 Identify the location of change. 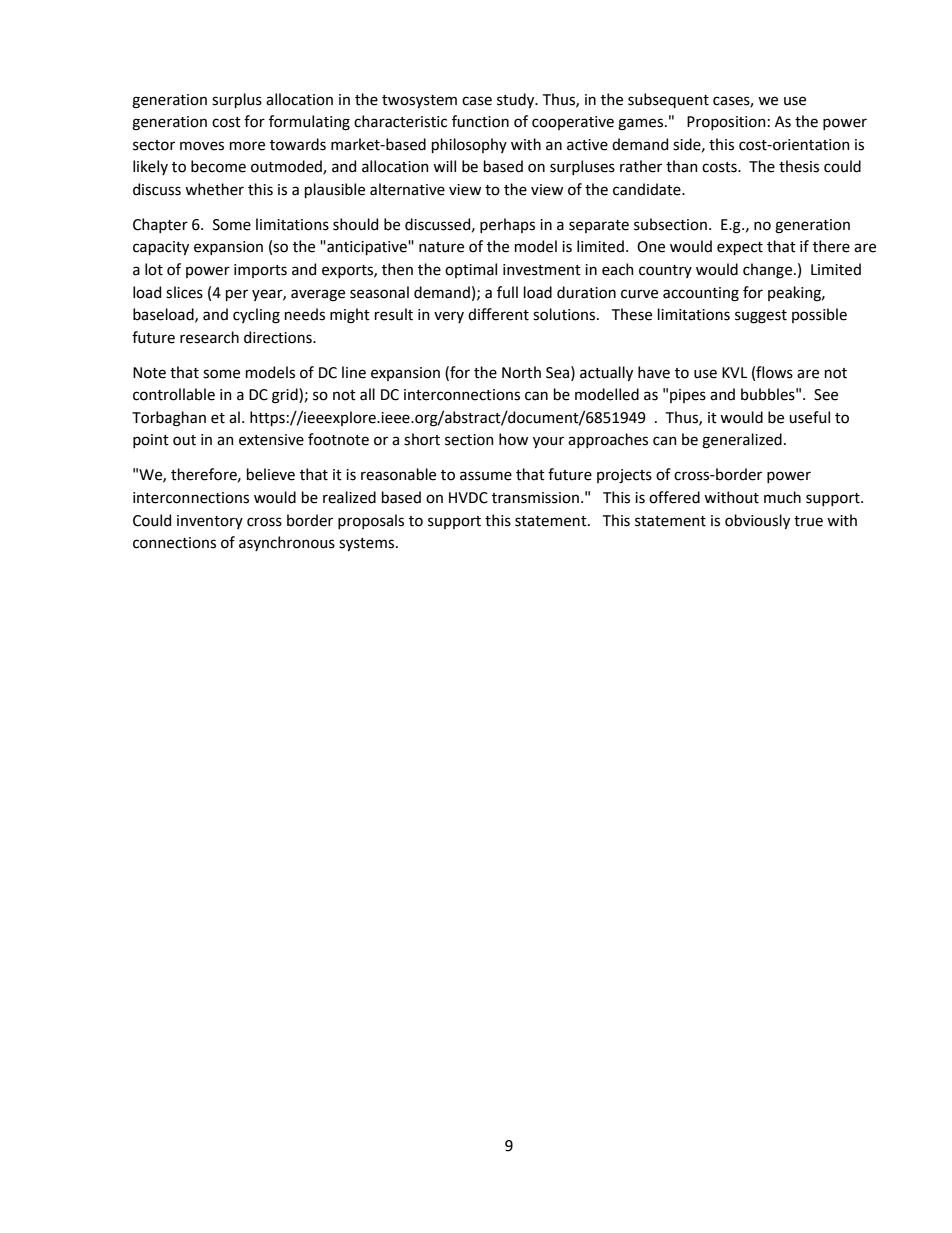
(767, 271).
